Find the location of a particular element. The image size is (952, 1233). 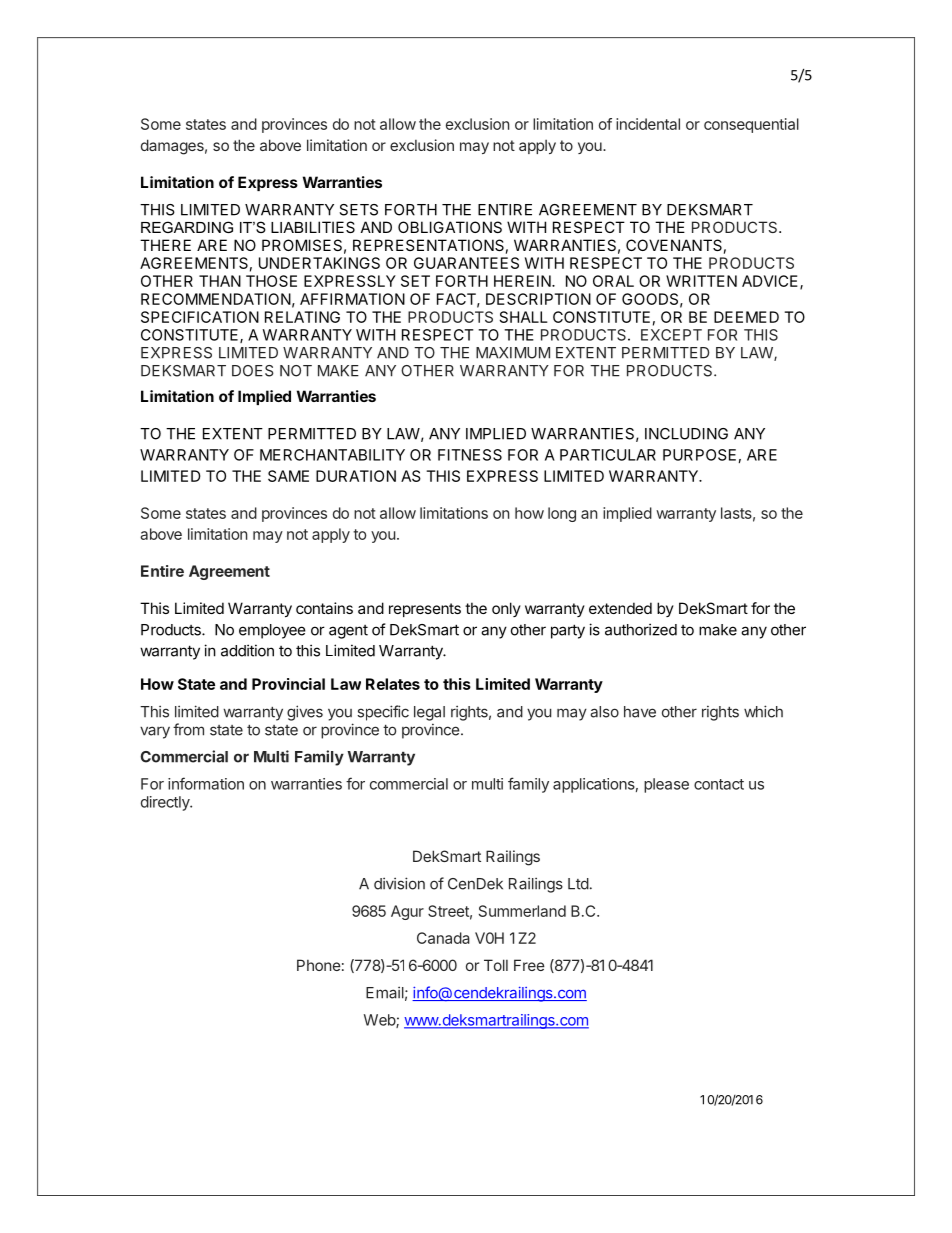

employee is located at coordinates (272, 631).
